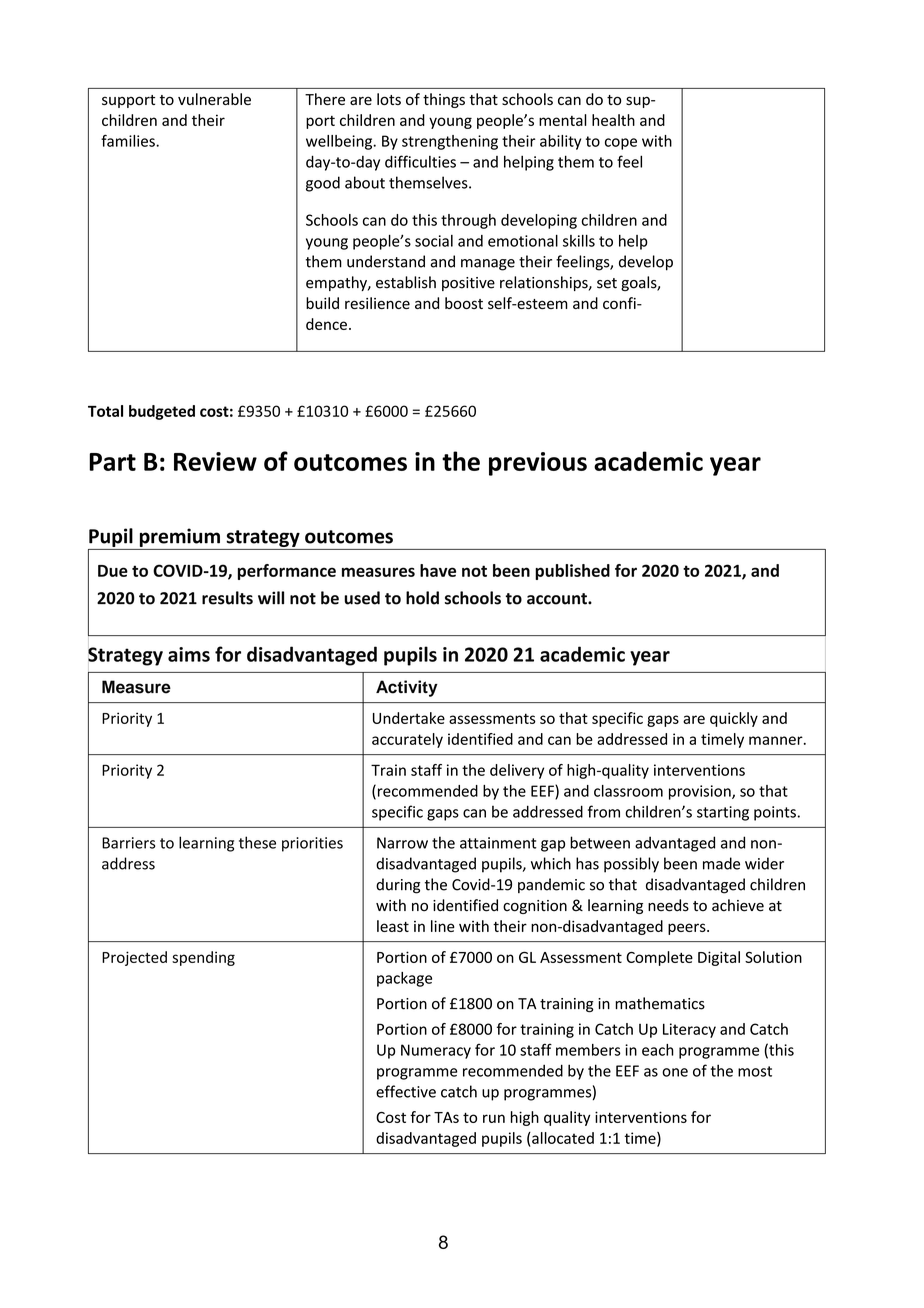 This page has width=924, height=1308. I want to click on Review, so click(215, 461).
